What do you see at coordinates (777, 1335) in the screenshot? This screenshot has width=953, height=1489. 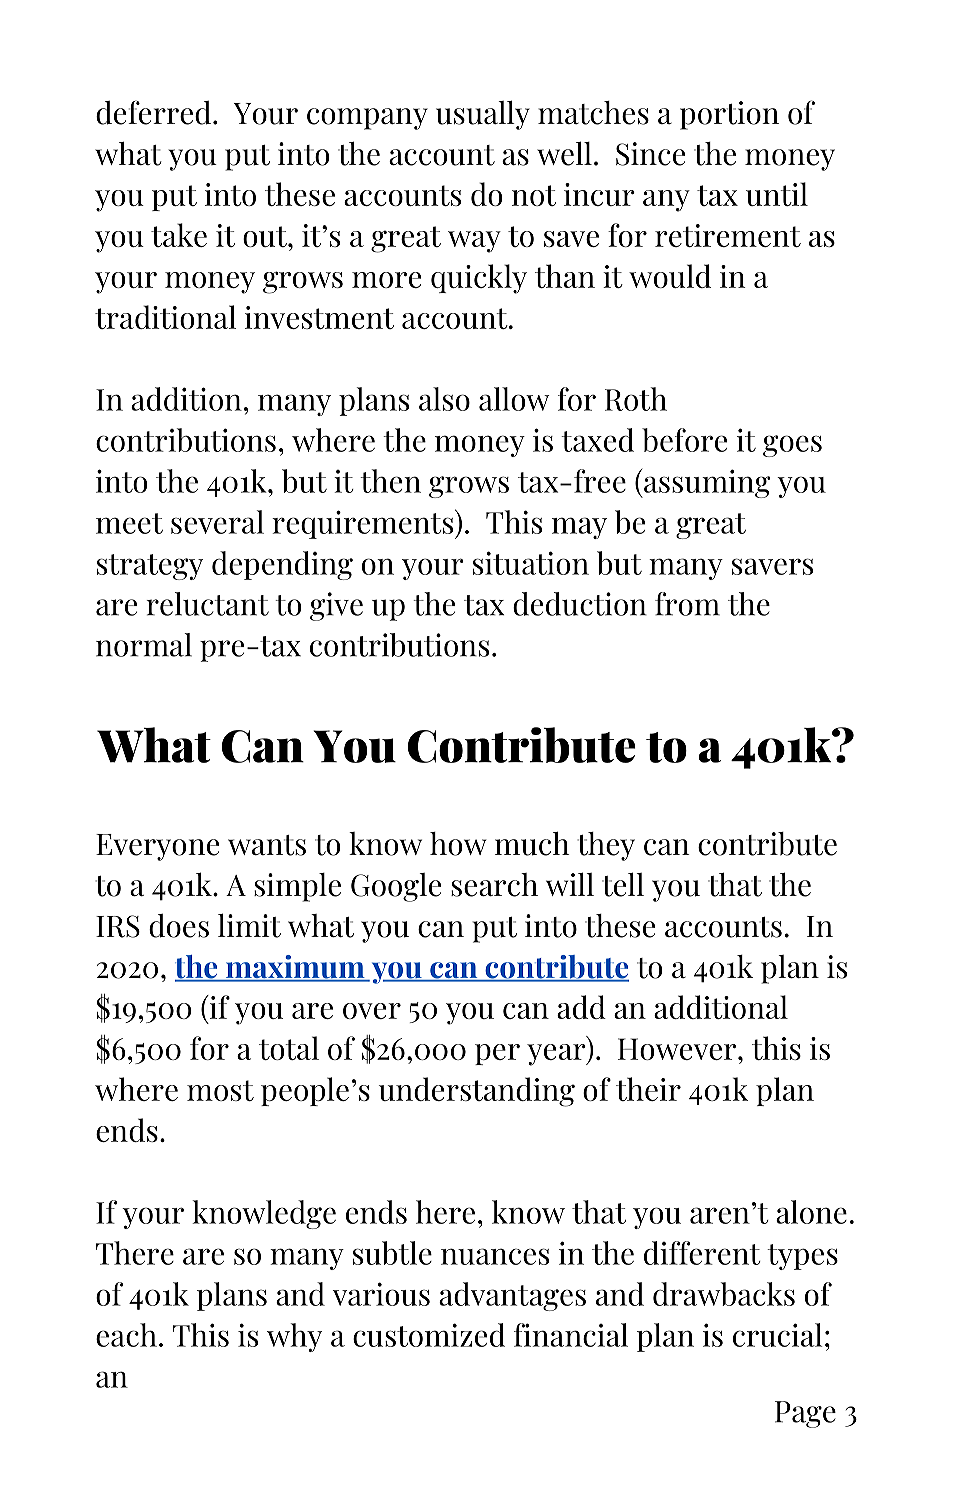 I see `crucial` at bounding box center [777, 1335].
